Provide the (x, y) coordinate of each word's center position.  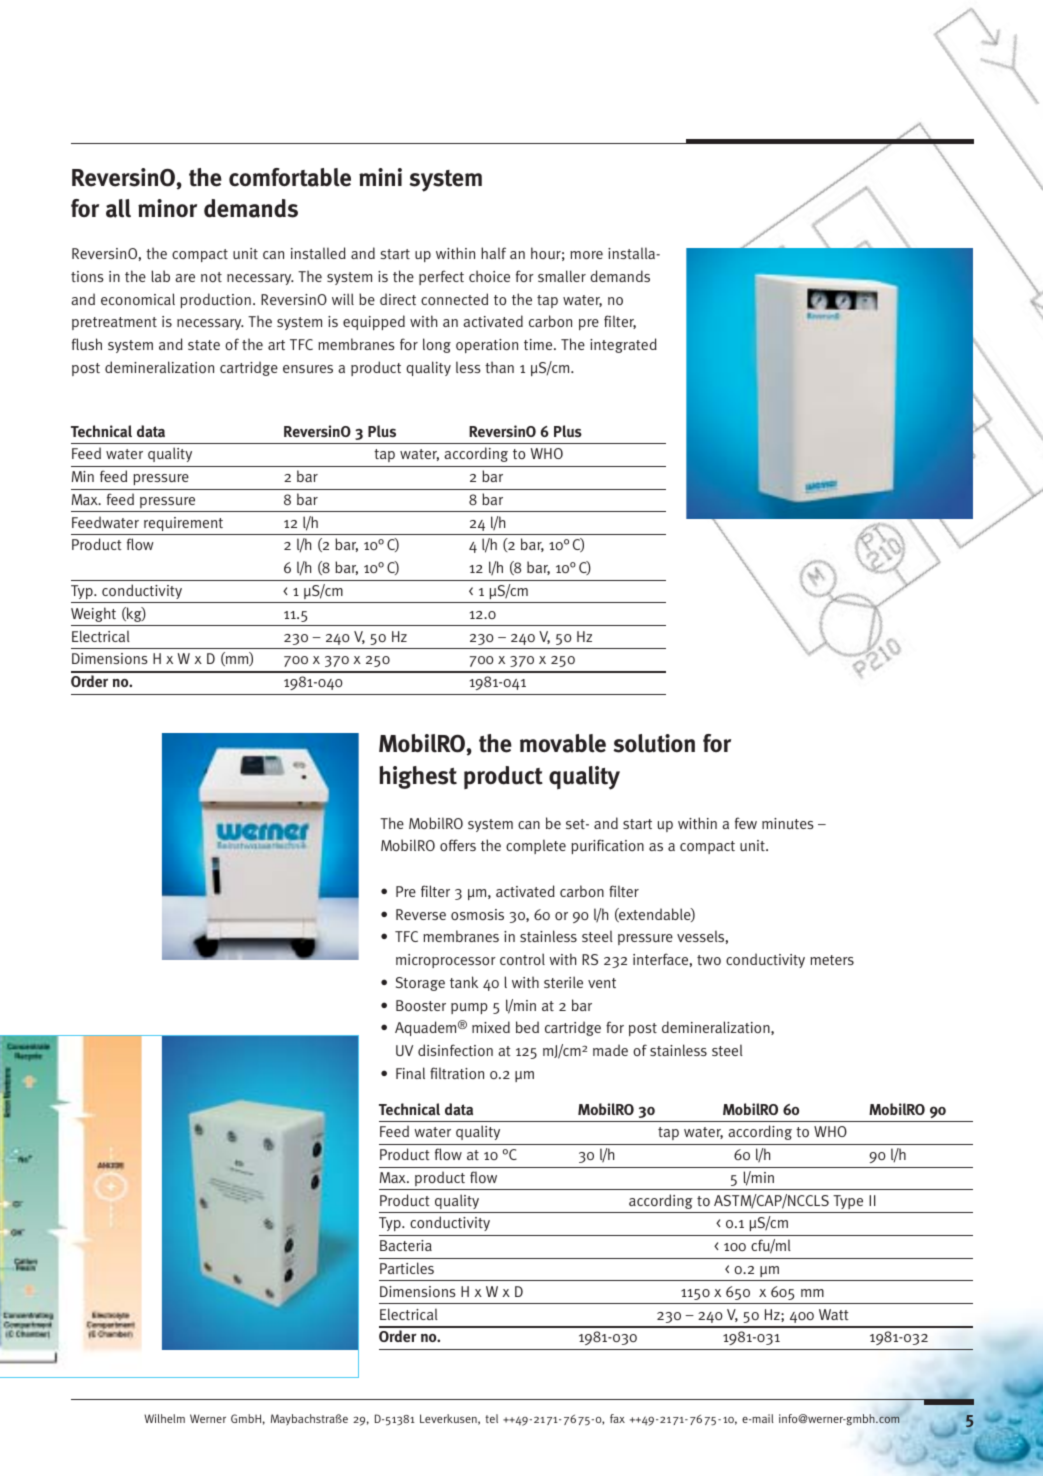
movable (563, 743)
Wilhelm (164, 1418)
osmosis (477, 914)
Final (410, 1073)
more (586, 255)
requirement (183, 524)
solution (654, 743)
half (493, 253)
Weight (93, 614)
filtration (457, 1073)
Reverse (421, 914)
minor (167, 208)
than (499, 367)
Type (848, 1202)
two (709, 960)
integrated (623, 345)
